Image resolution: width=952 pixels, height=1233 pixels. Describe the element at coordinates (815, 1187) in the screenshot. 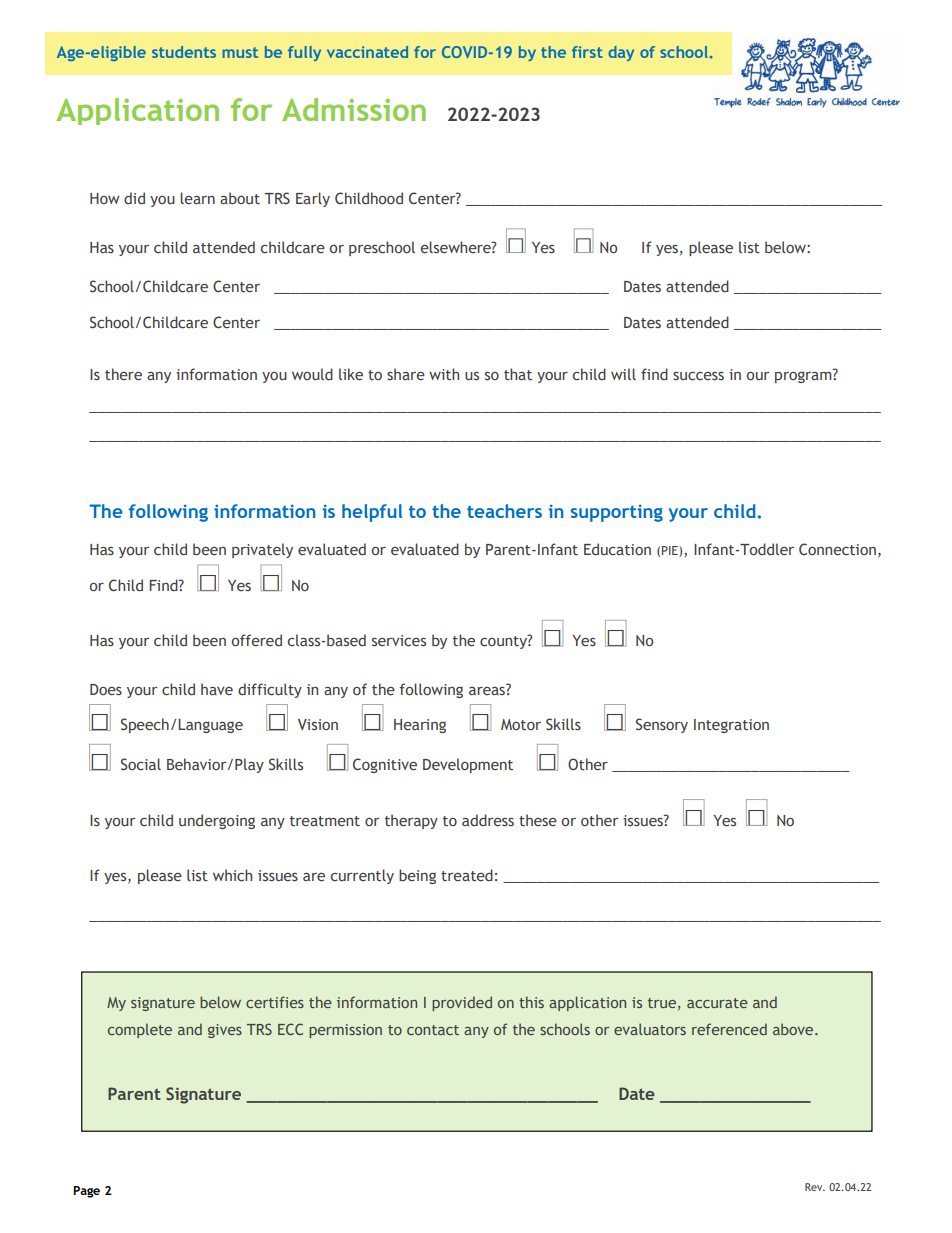

I see `Rev` at that location.
